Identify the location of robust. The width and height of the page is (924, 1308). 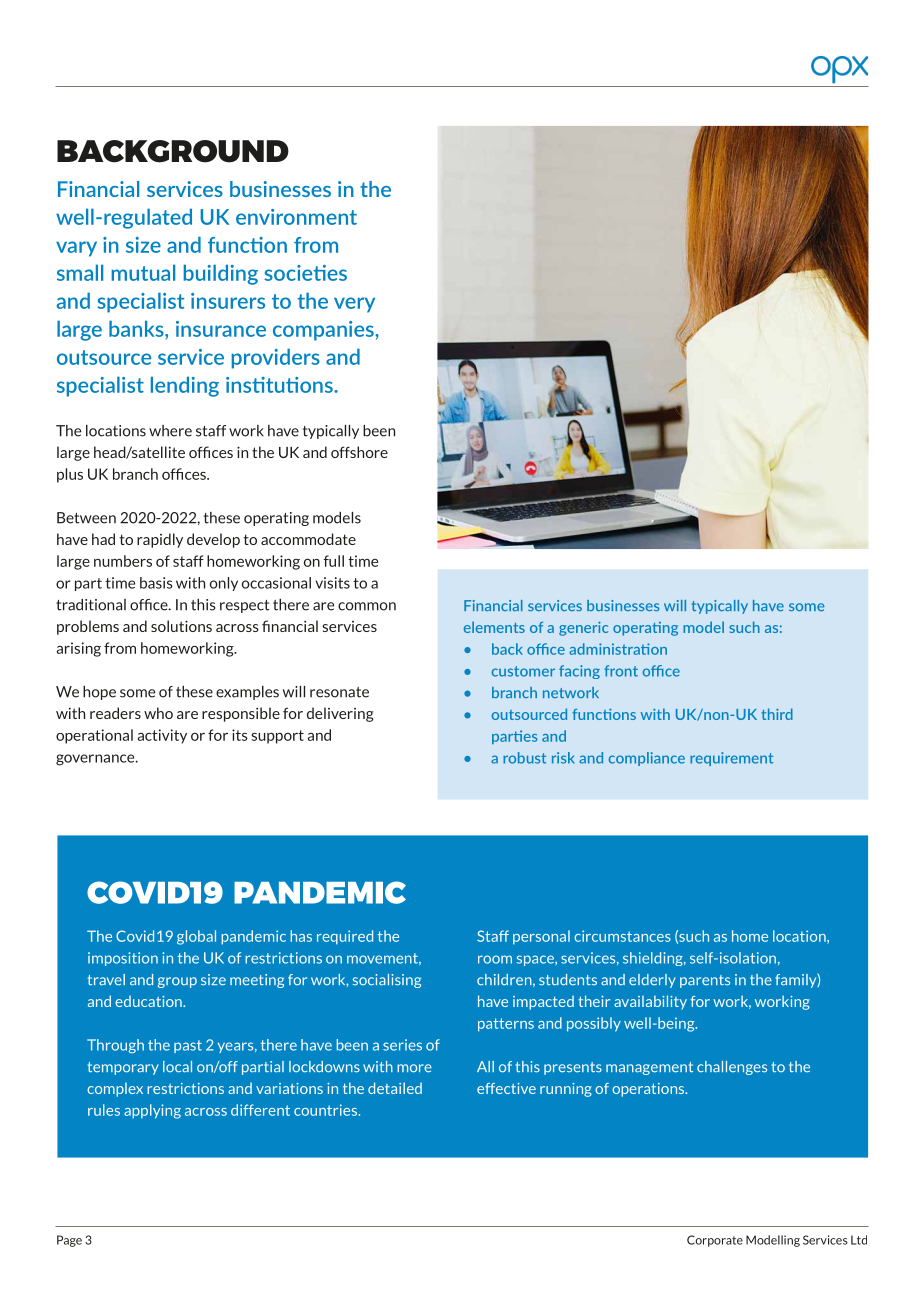
(524, 758).
